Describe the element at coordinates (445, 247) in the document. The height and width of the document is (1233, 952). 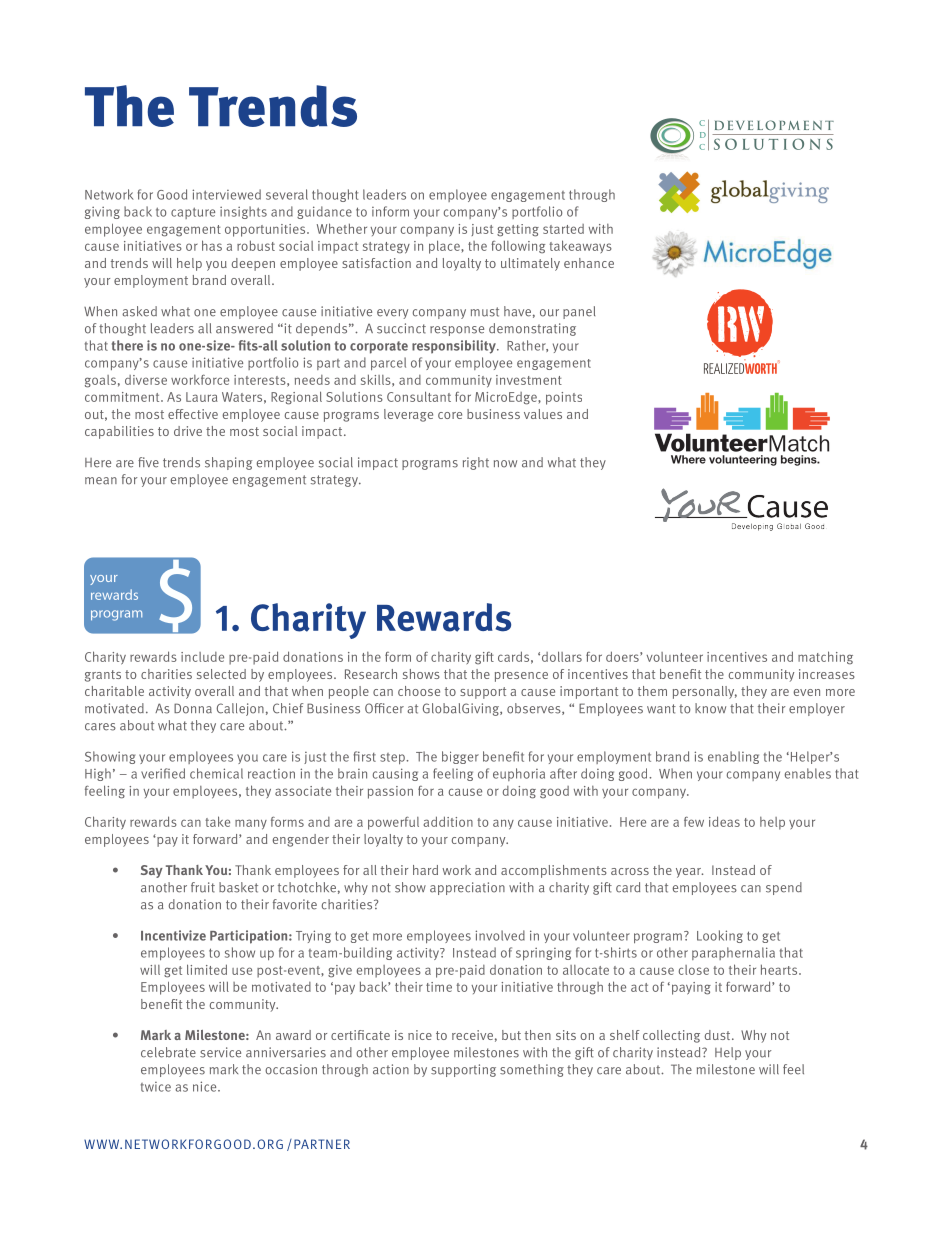
I see `place` at that location.
